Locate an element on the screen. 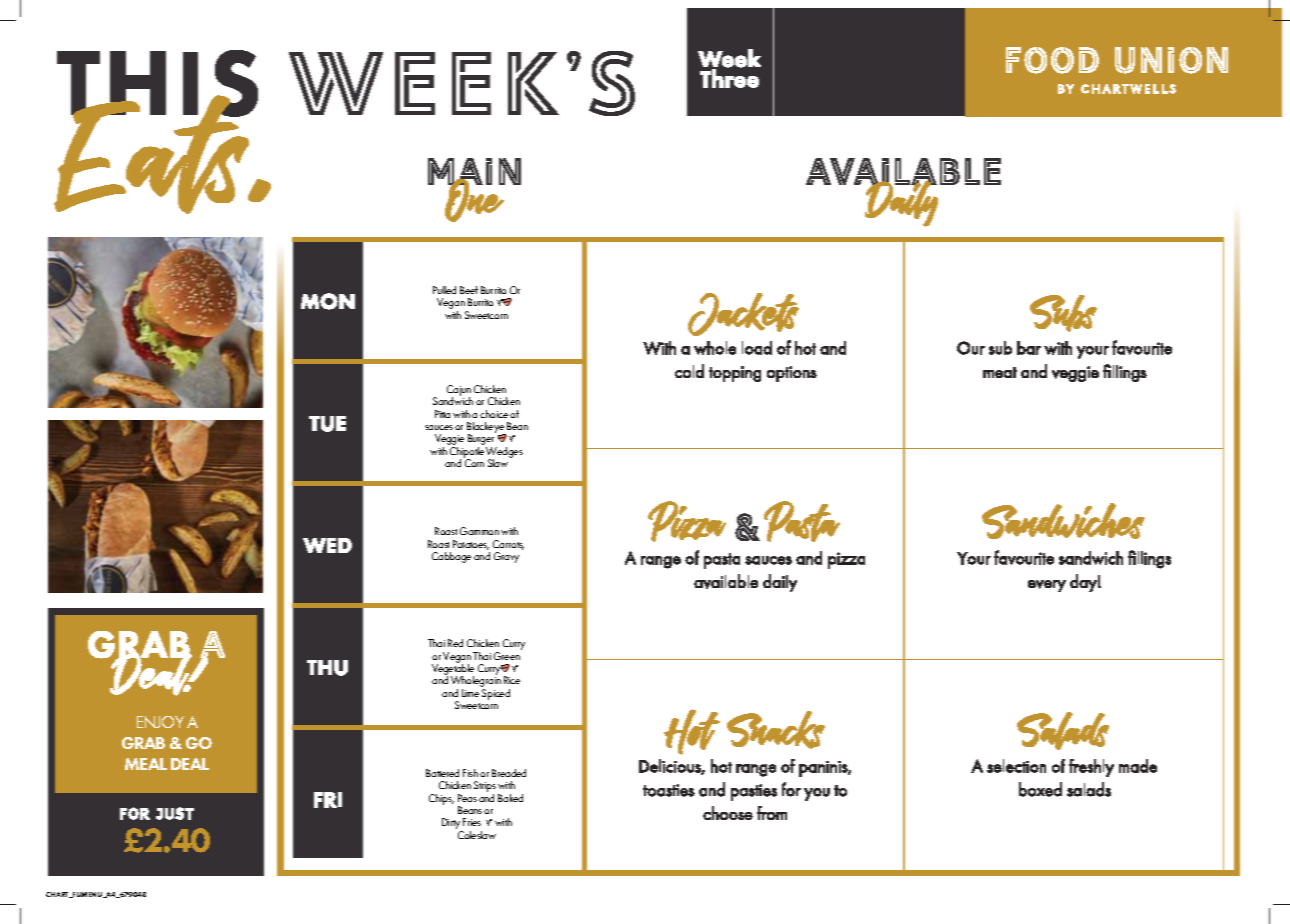 The image size is (1290, 924). ENJOY is located at coordinates (160, 722).
